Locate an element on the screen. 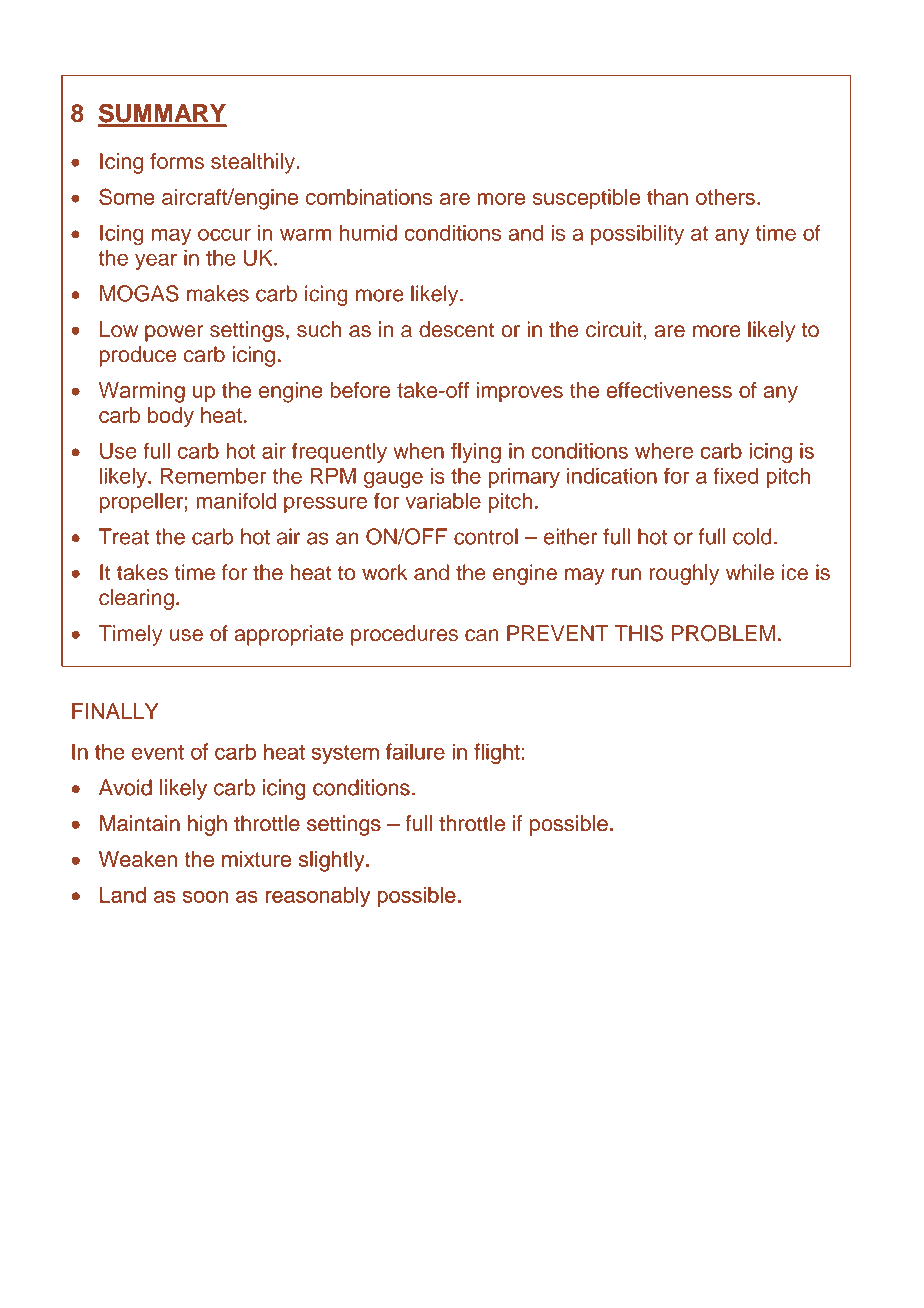  PROBLEM is located at coordinates (723, 633).
